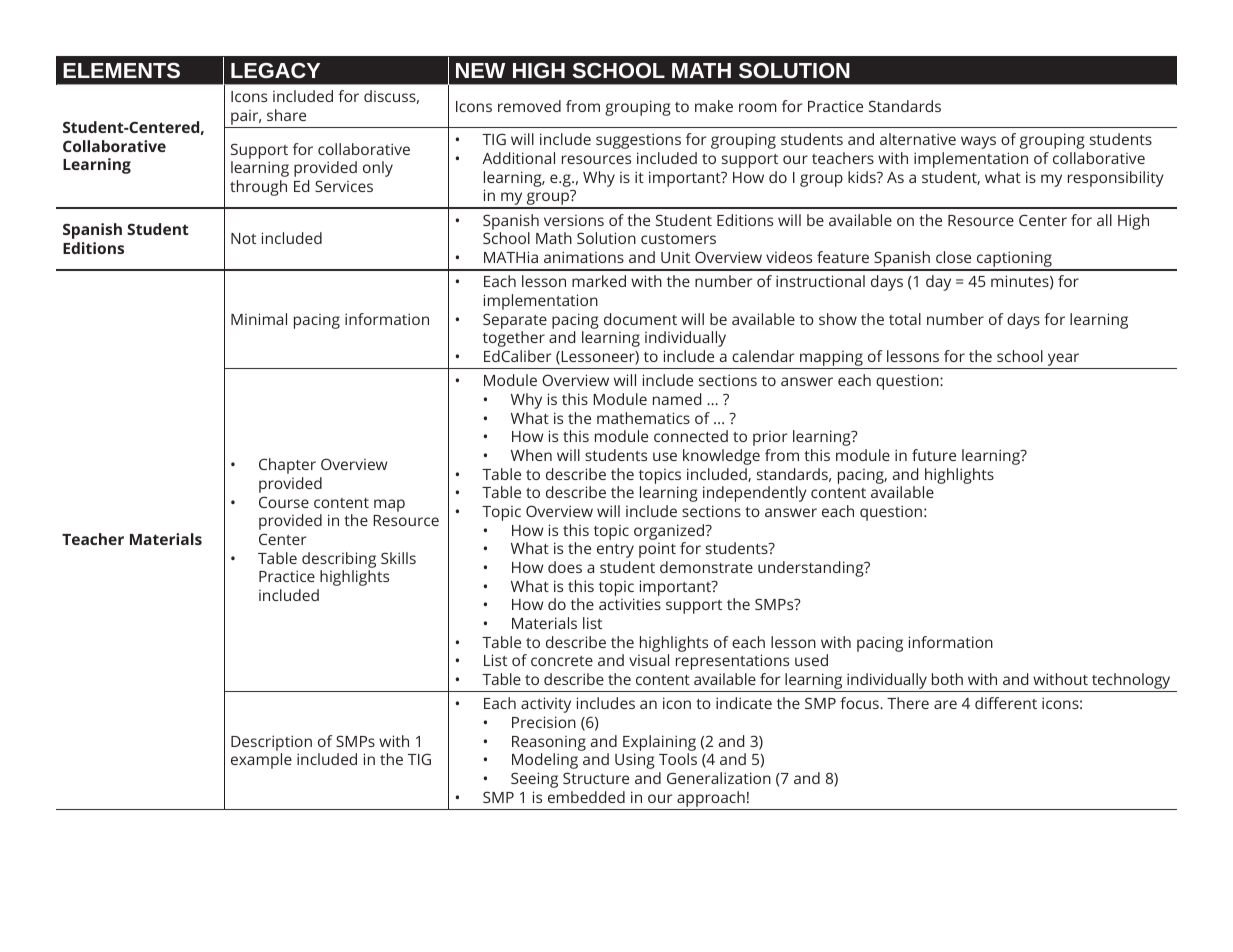 This image has width=1233, height=952. I want to click on animations, so click(584, 257).
